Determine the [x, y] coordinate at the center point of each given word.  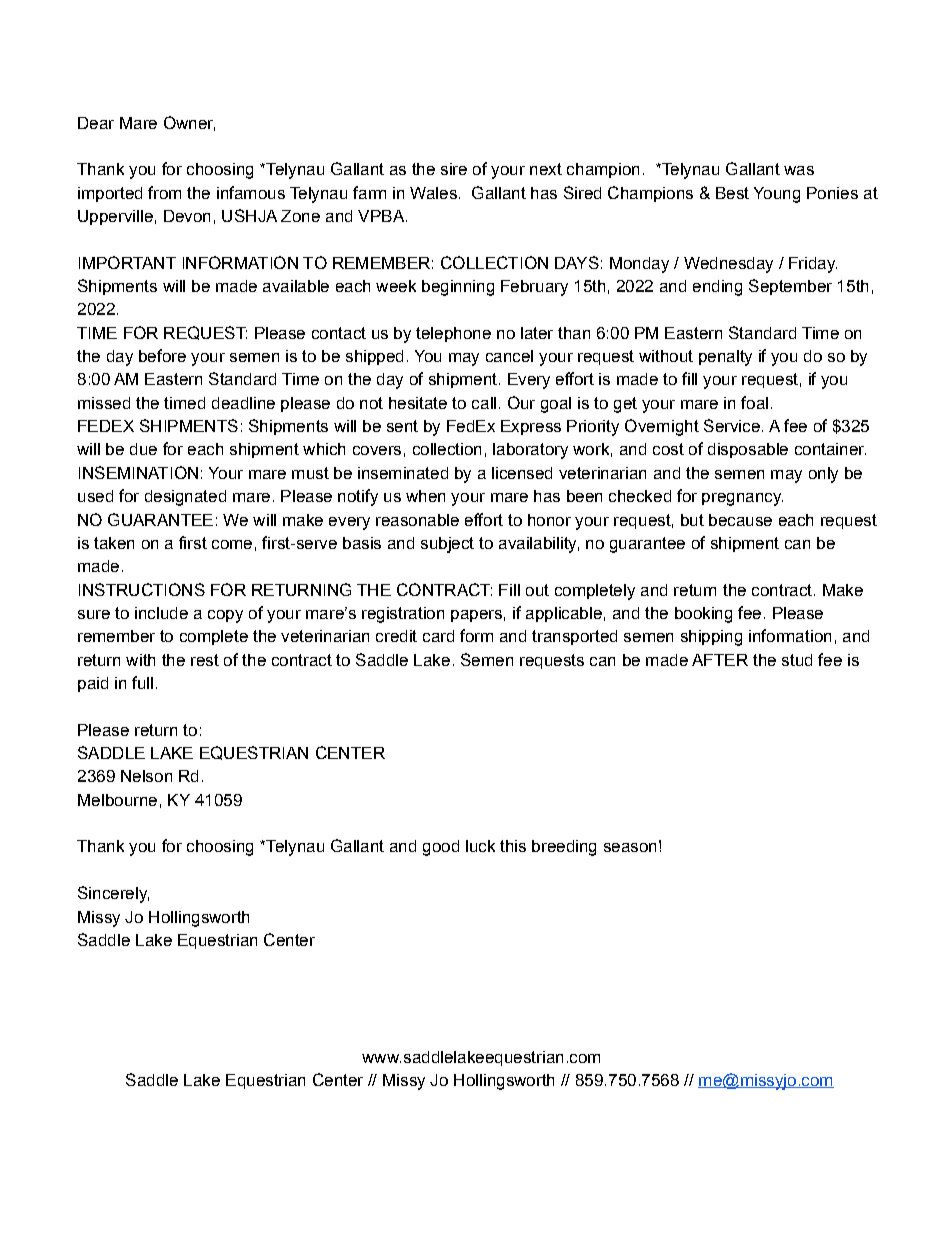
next [546, 169]
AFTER [720, 660]
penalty [725, 358]
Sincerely [113, 894]
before [162, 355]
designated [185, 498]
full [142, 682]
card [438, 636]
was [799, 170]
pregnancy [742, 499]
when [425, 496]
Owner [189, 123]
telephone [453, 334]
